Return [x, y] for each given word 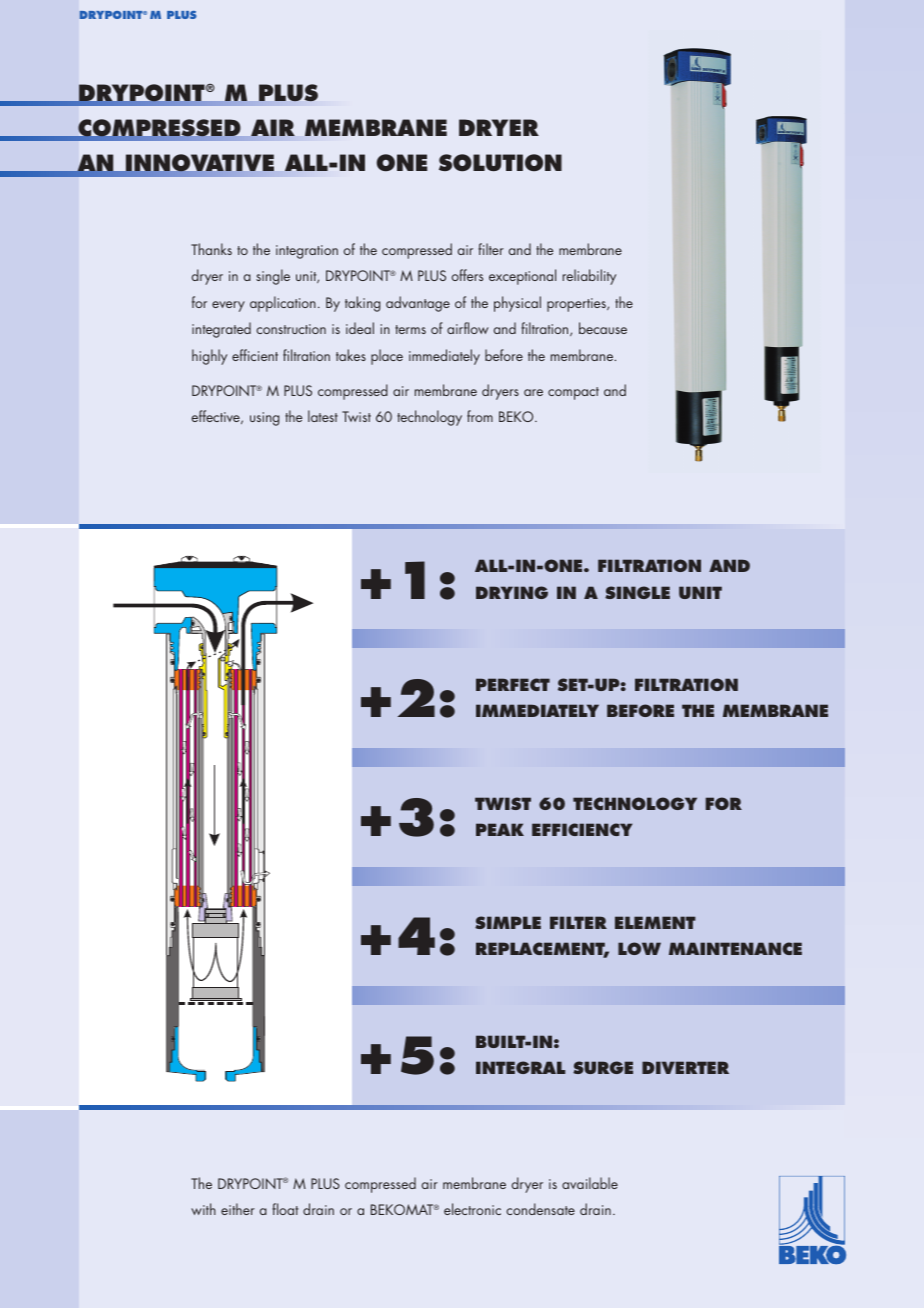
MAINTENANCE [735, 948]
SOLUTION [500, 163]
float [285, 1209]
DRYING [512, 592]
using [264, 419]
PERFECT [513, 684]
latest [323, 416]
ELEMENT [655, 922]
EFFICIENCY [582, 829]
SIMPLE [508, 922]
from [480, 416]
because [603, 328]
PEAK [500, 829]
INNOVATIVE [199, 164]
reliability [589, 277]
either [238, 1209]
